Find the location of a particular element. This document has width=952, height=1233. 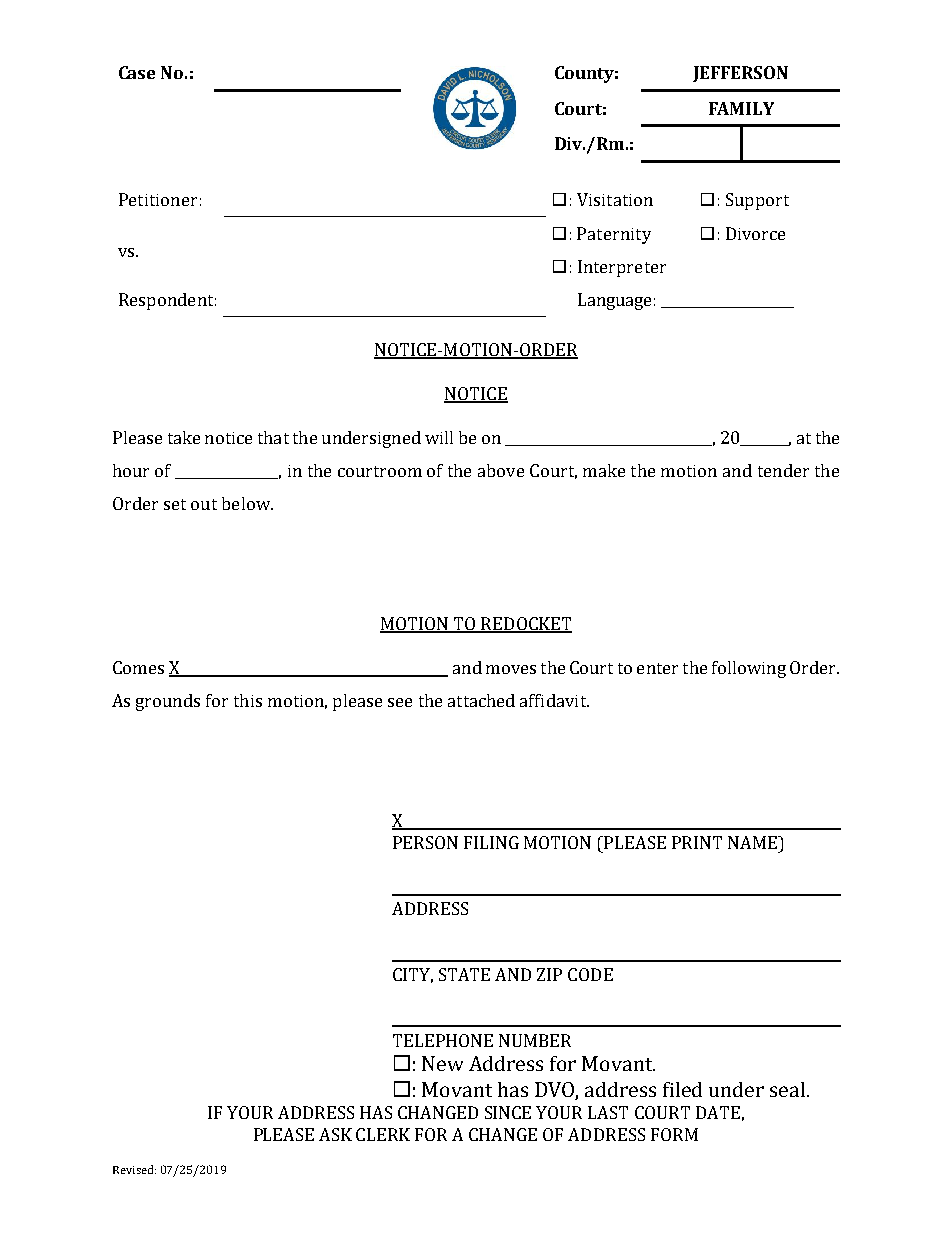

Revised is located at coordinates (134, 1169).
